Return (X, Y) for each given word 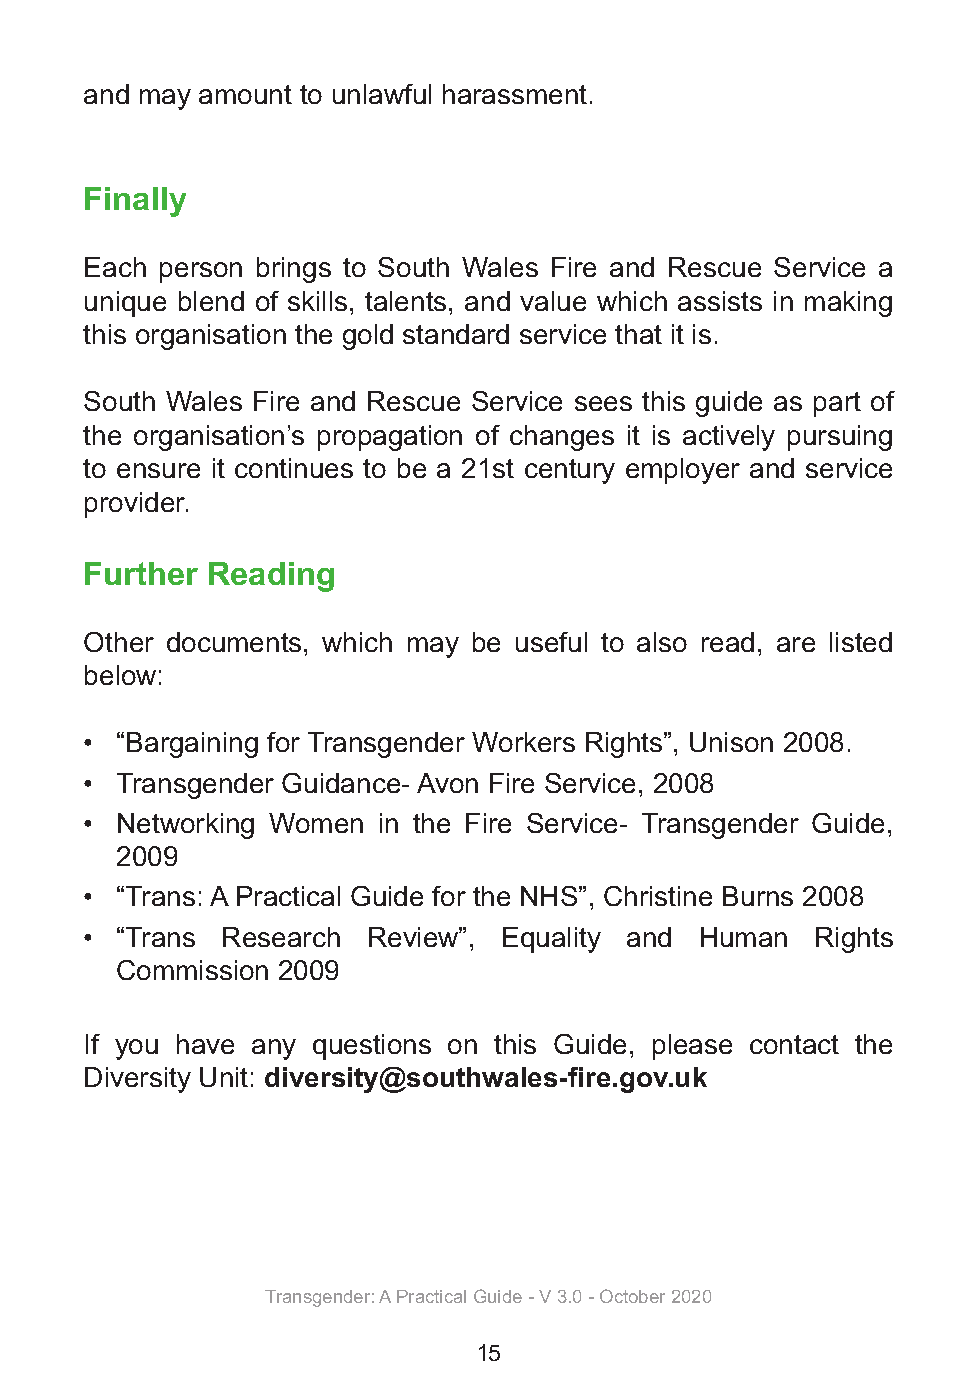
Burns (758, 896)
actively (729, 438)
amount (245, 94)
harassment (515, 94)
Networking (186, 826)
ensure (158, 470)
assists (720, 301)
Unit (224, 1077)
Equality (552, 940)
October (632, 1296)
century (570, 471)
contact (794, 1044)
